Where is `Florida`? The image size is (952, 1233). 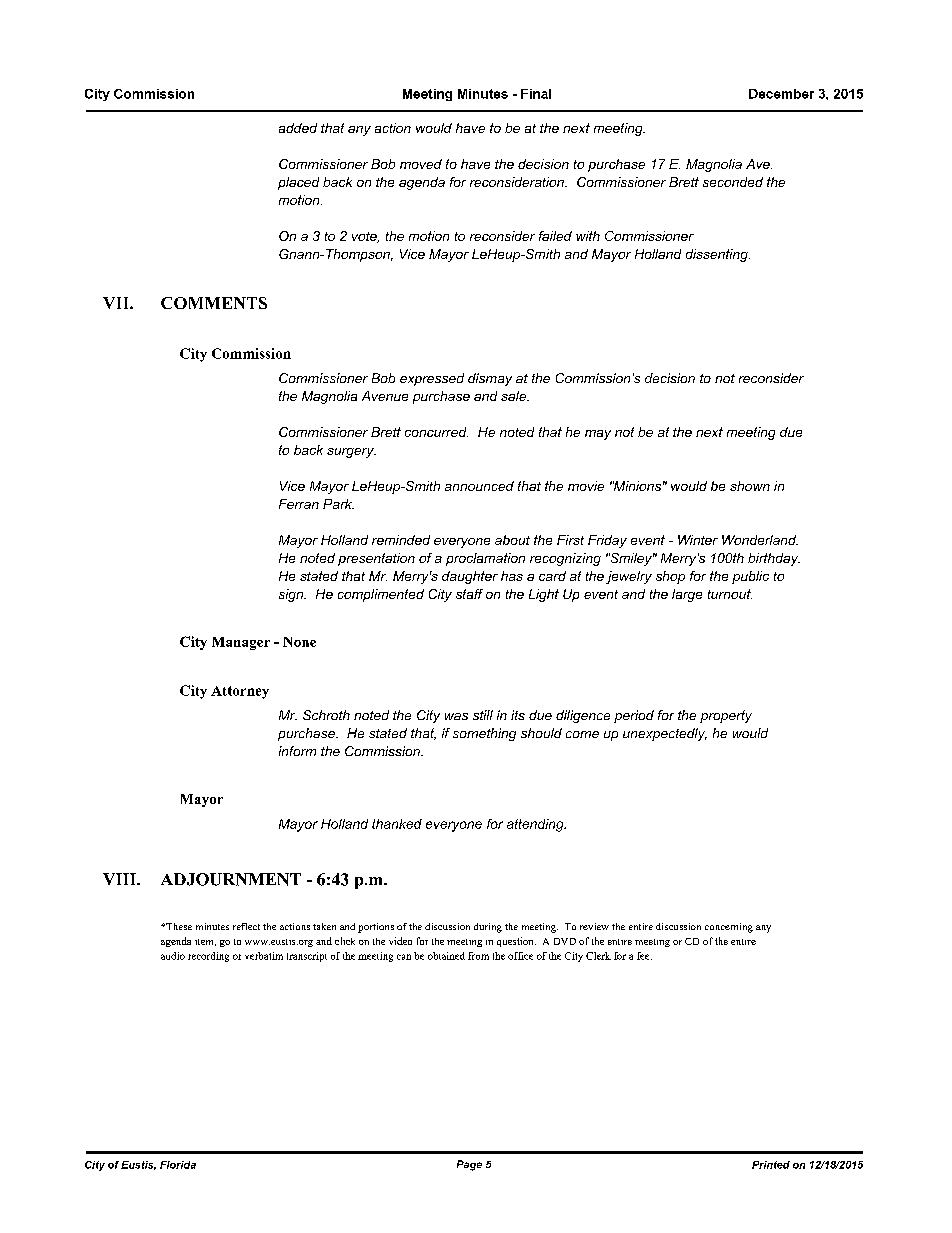
Florida is located at coordinates (178, 1165).
